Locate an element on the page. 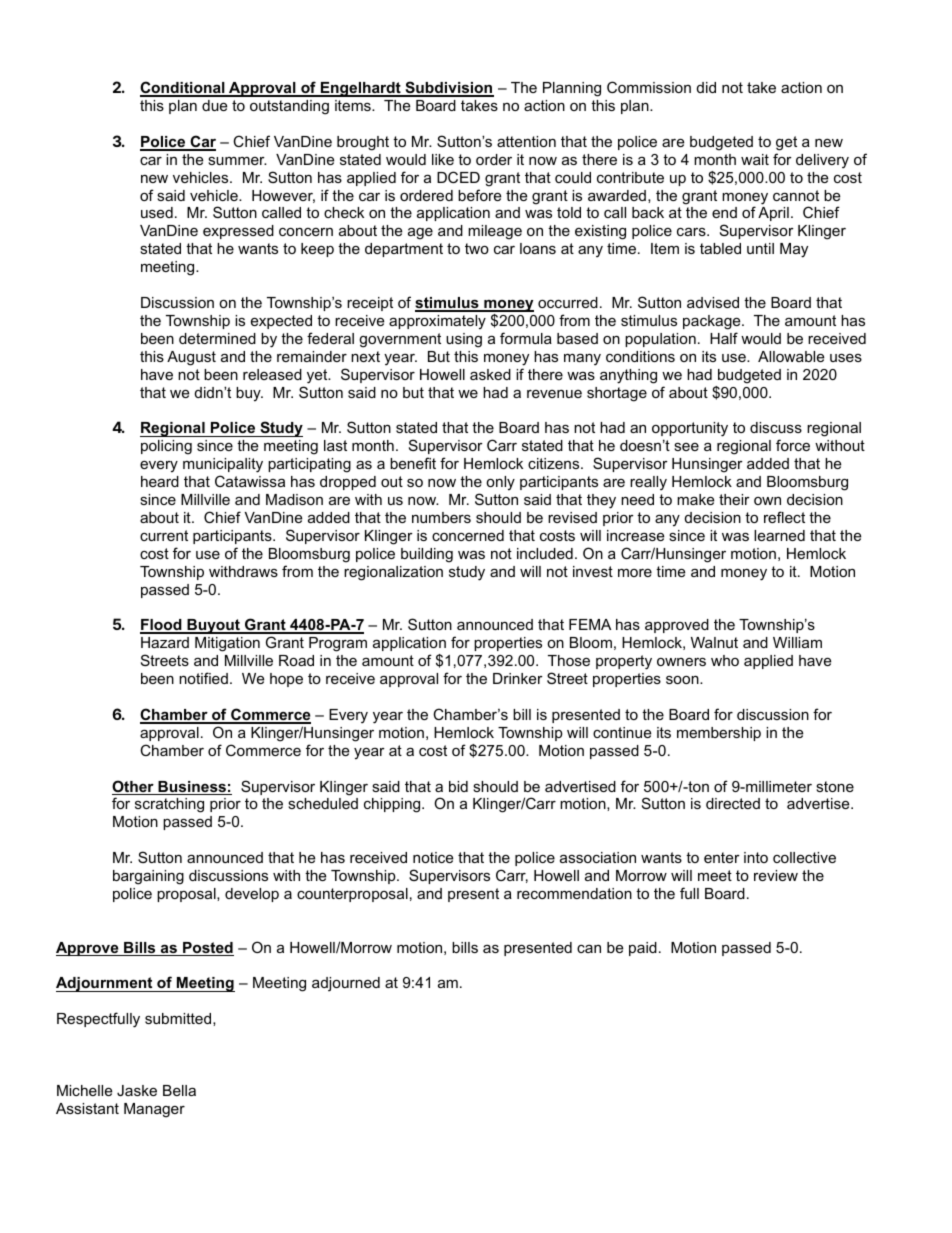  wait is located at coordinates (755, 159).
